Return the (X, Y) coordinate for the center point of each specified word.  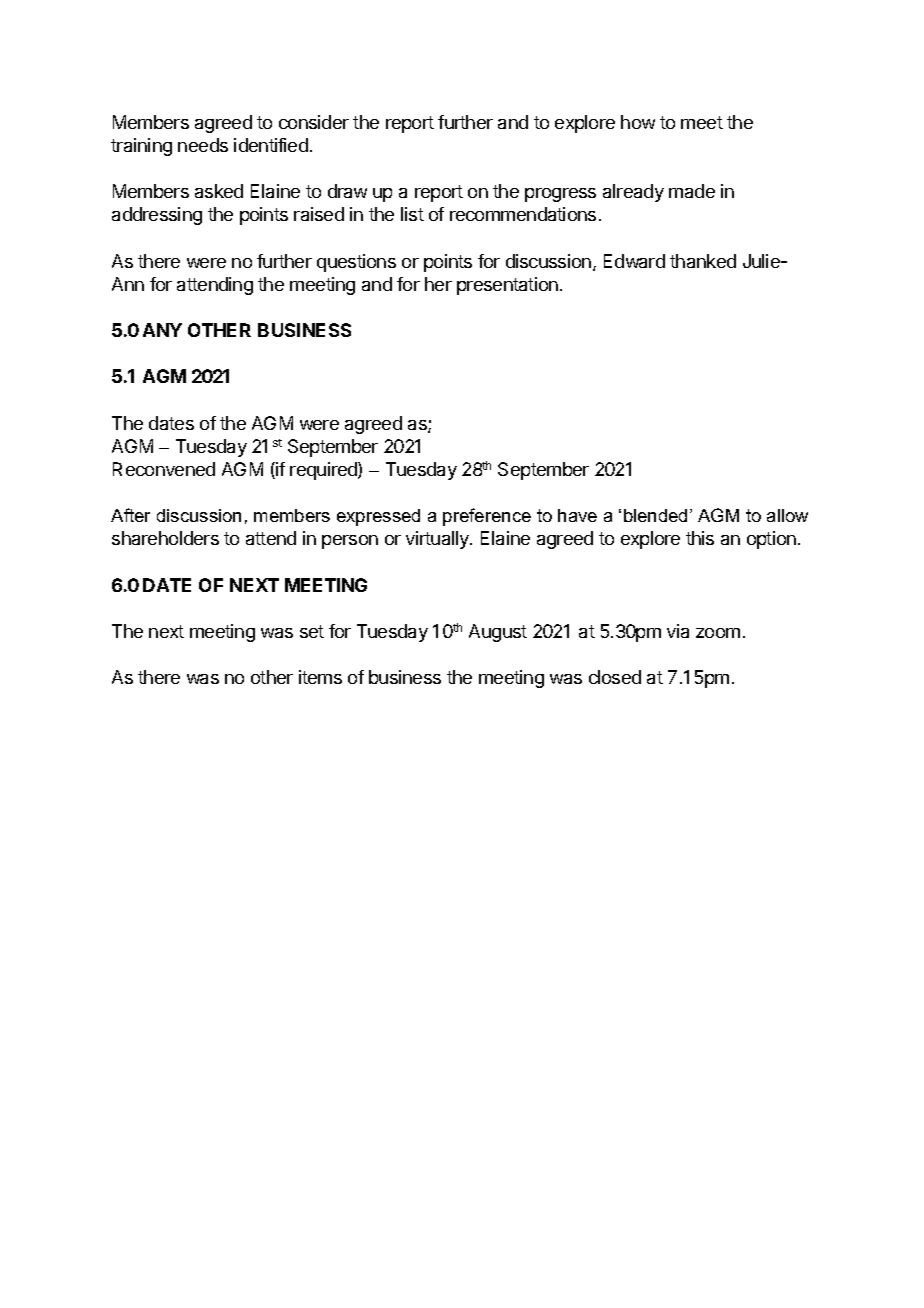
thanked (703, 261)
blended (655, 515)
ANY (162, 330)
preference (487, 517)
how (638, 122)
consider (314, 122)
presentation (507, 286)
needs (203, 145)
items (320, 677)
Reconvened (164, 469)
